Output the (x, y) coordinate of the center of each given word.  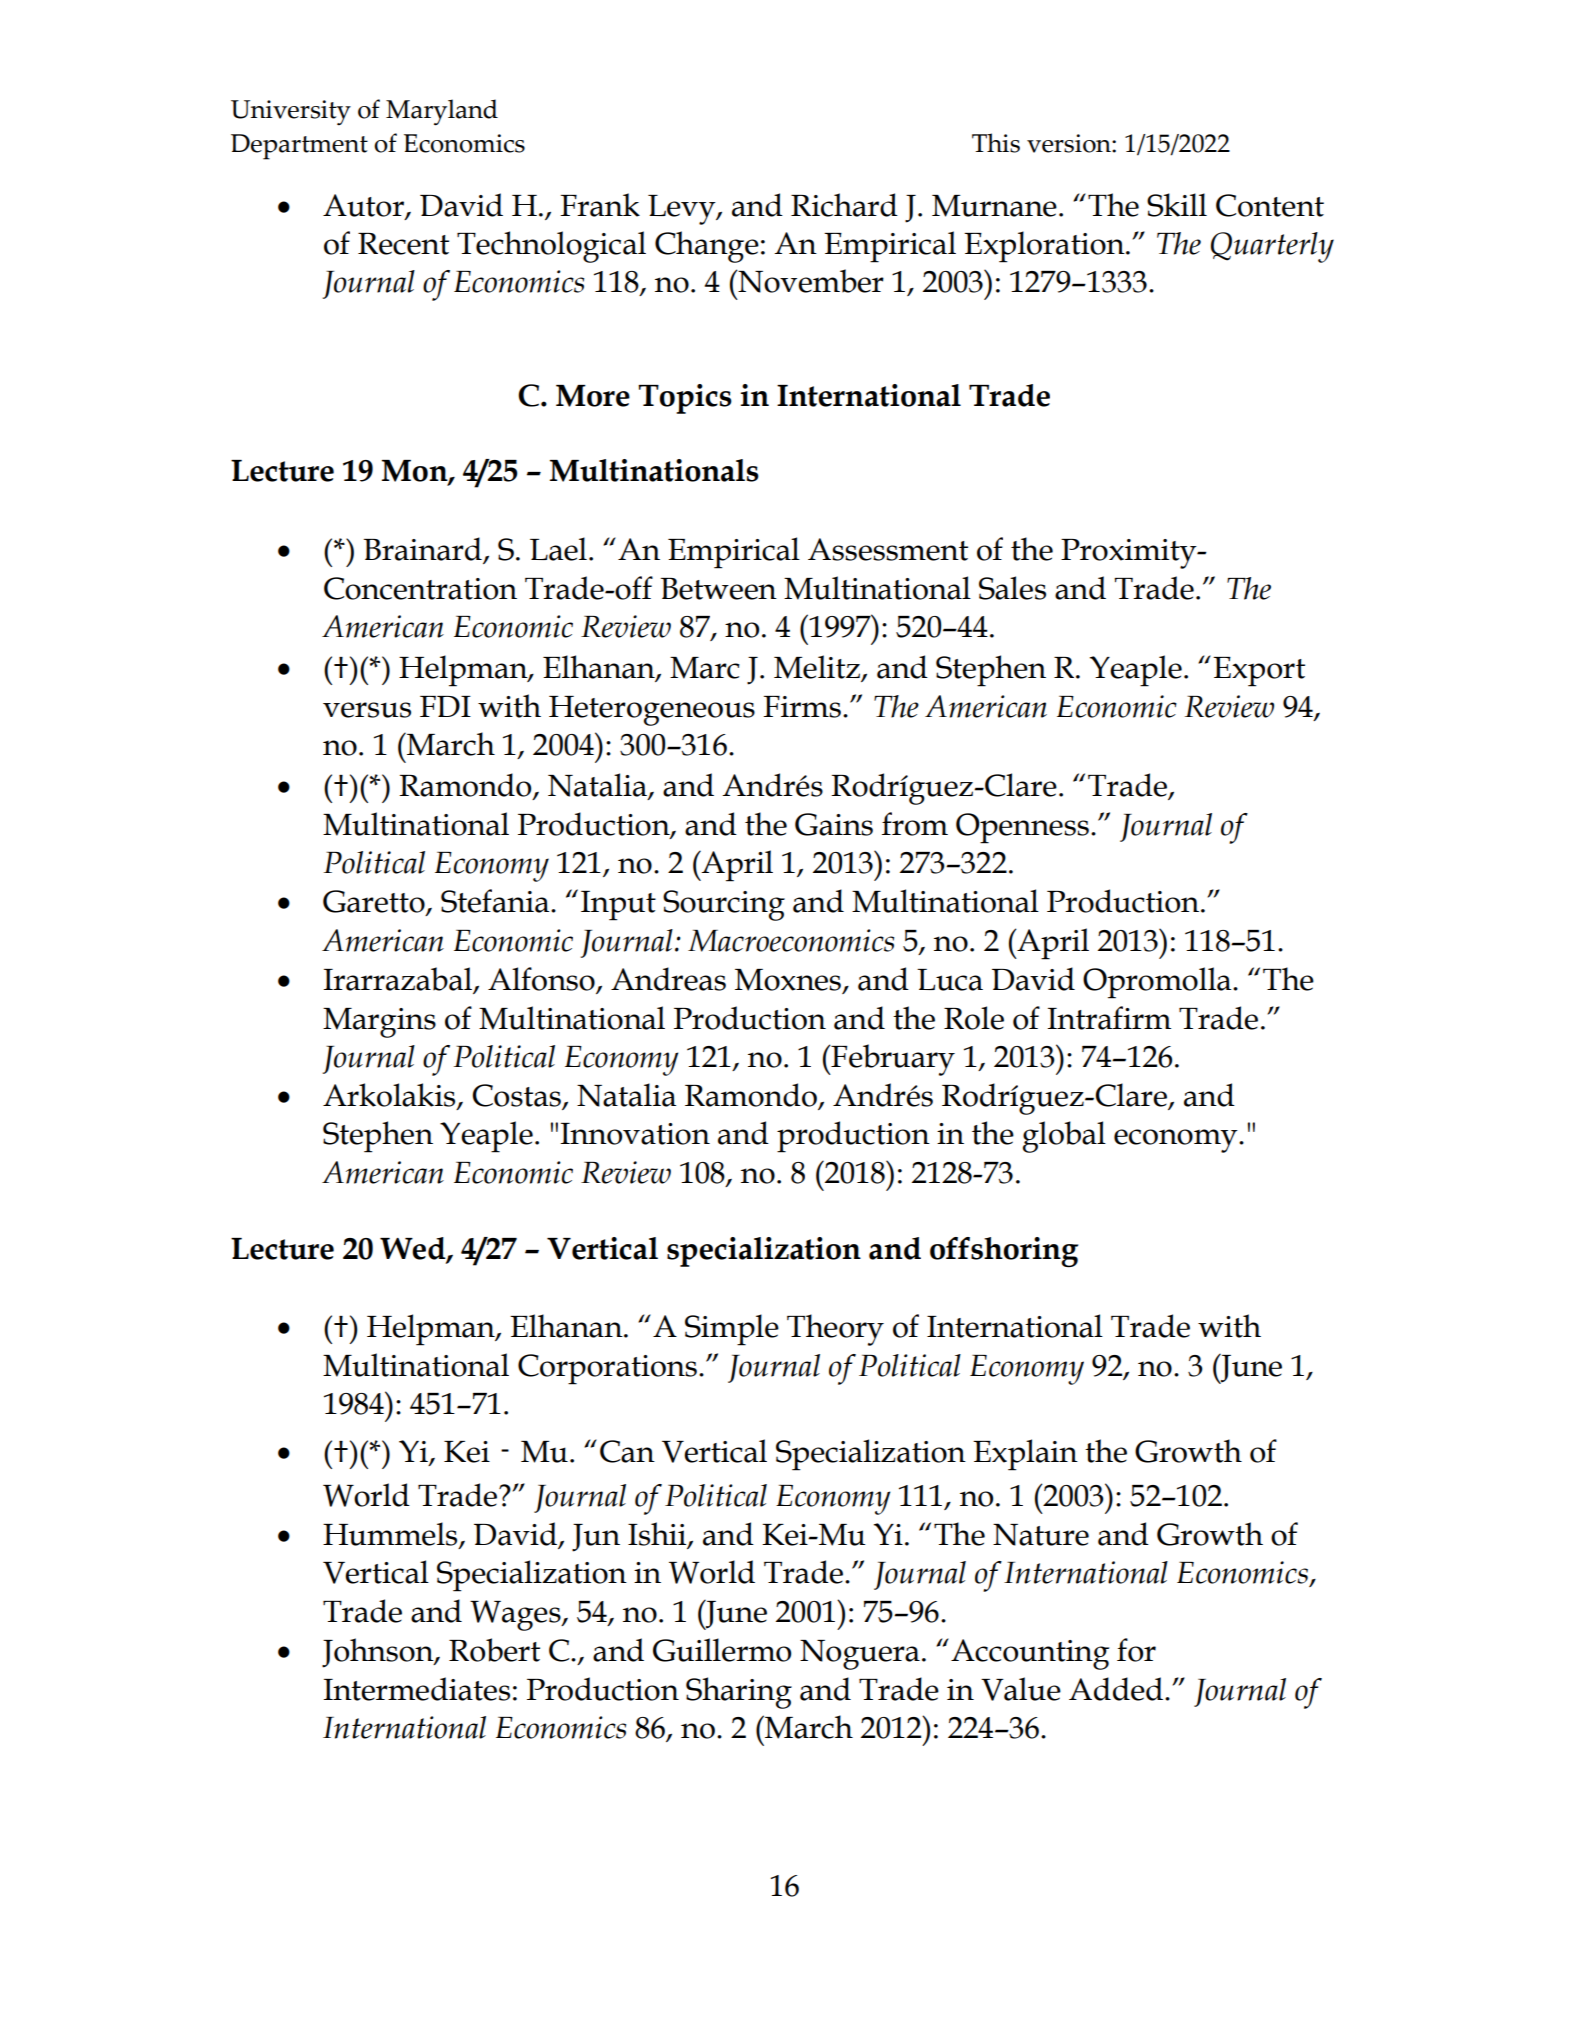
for (1136, 1650)
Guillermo (722, 1650)
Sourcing (724, 905)
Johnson (379, 1653)
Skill (1177, 205)
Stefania (496, 901)
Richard (844, 205)
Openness (1022, 828)
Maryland (442, 112)
